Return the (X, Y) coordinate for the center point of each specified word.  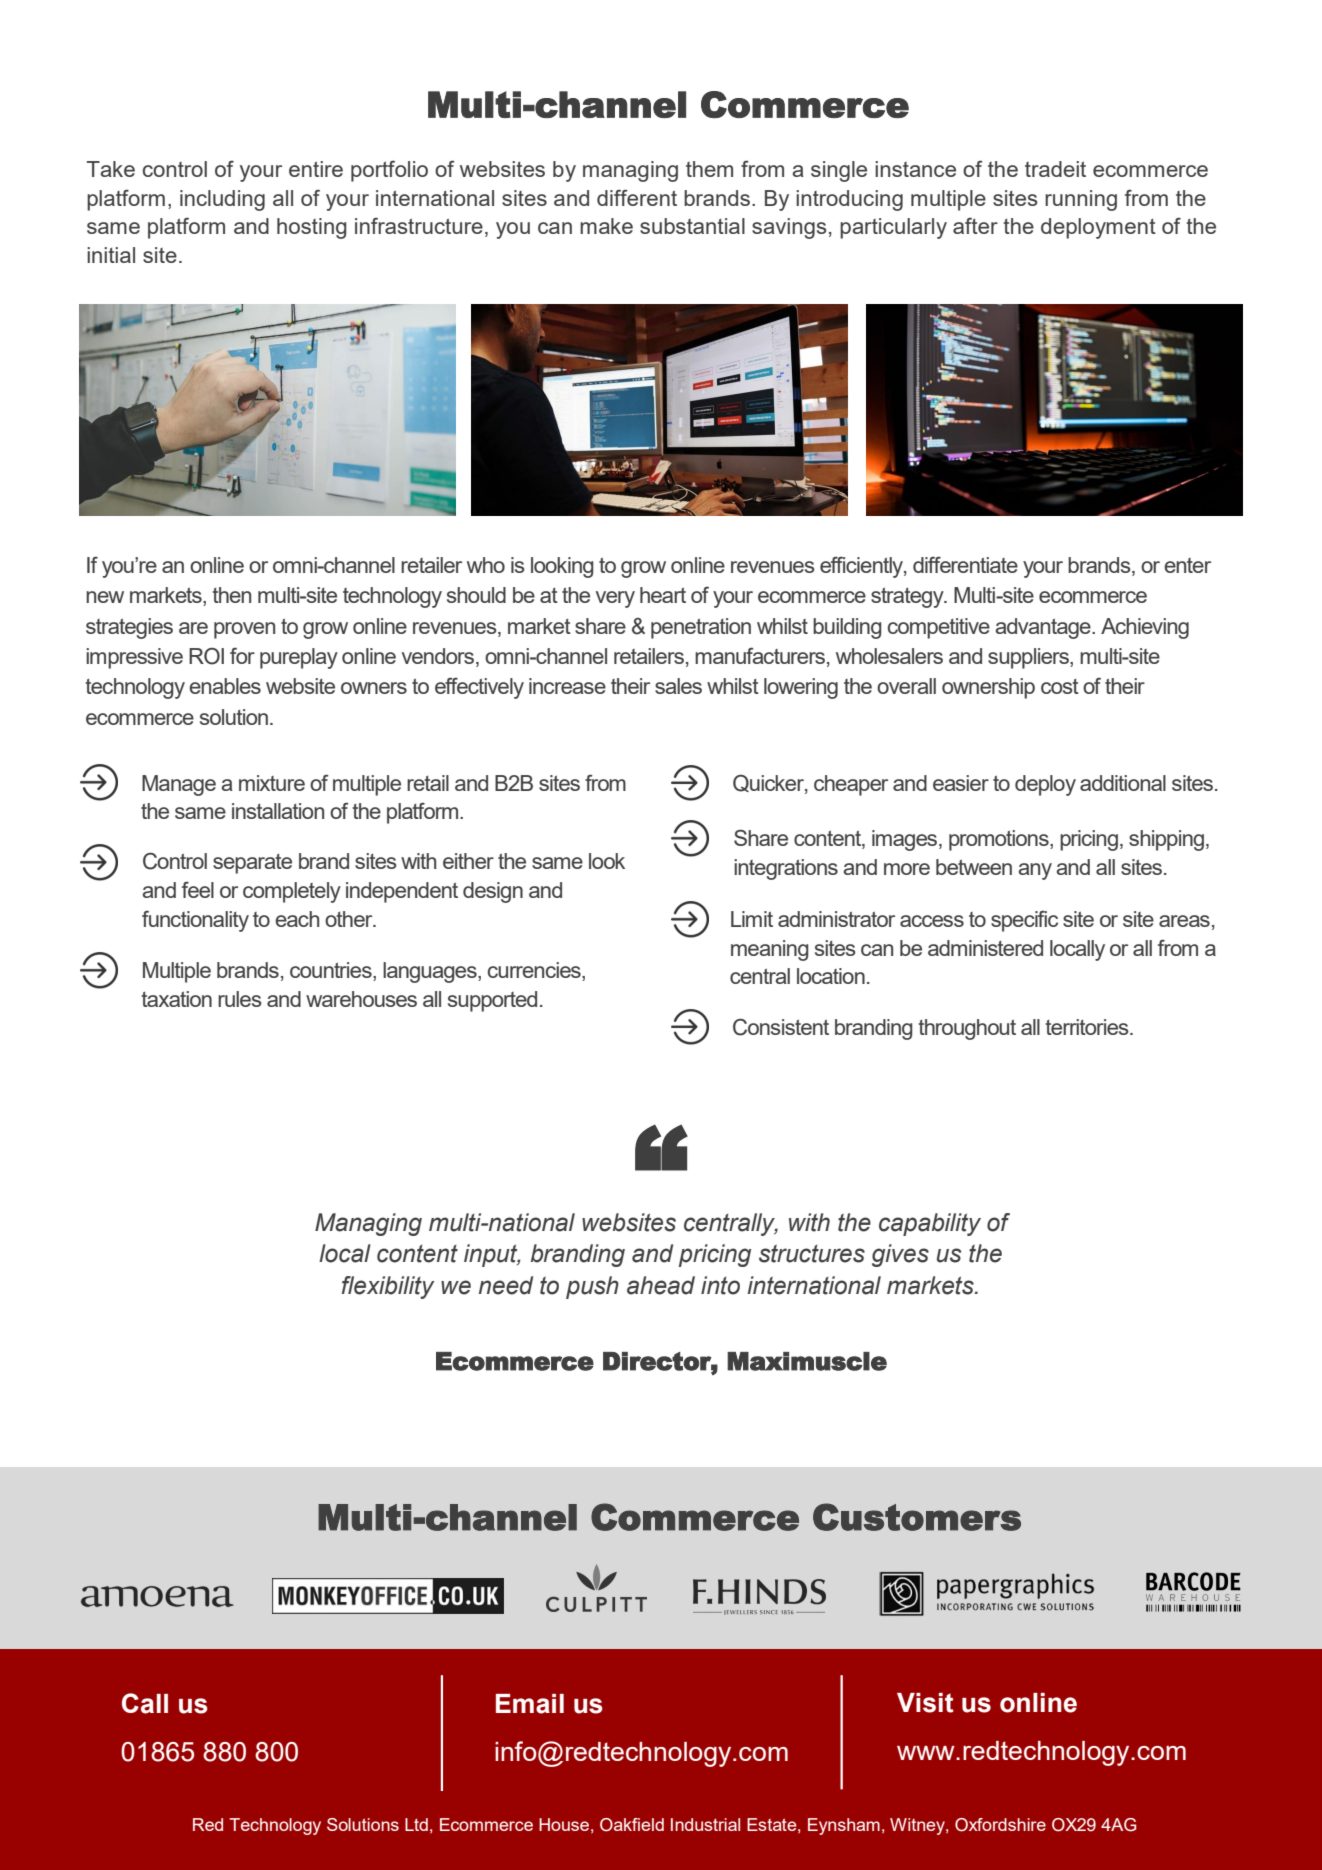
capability (930, 1224)
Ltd (416, 1824)
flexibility (388, 1287)
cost (1060, 686)
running (1081, 200)
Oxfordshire (1000, 1825)
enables (225, 686)
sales (678, 686)
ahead (661, 1285)
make (606, 226)
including (222, 200)
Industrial (705, 1824)
